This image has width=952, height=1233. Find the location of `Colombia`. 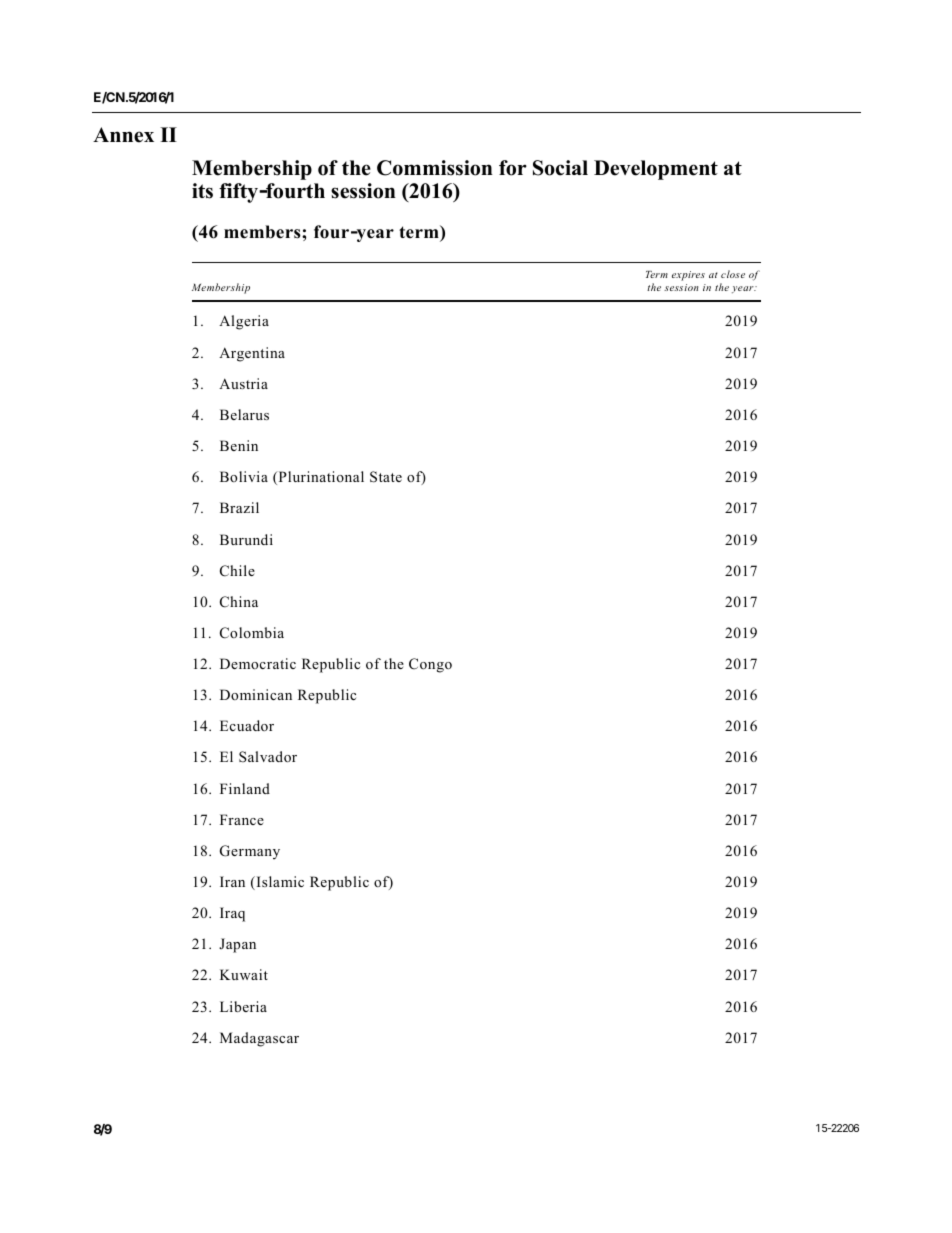

Colombia is located at coordinates (252, 633).
